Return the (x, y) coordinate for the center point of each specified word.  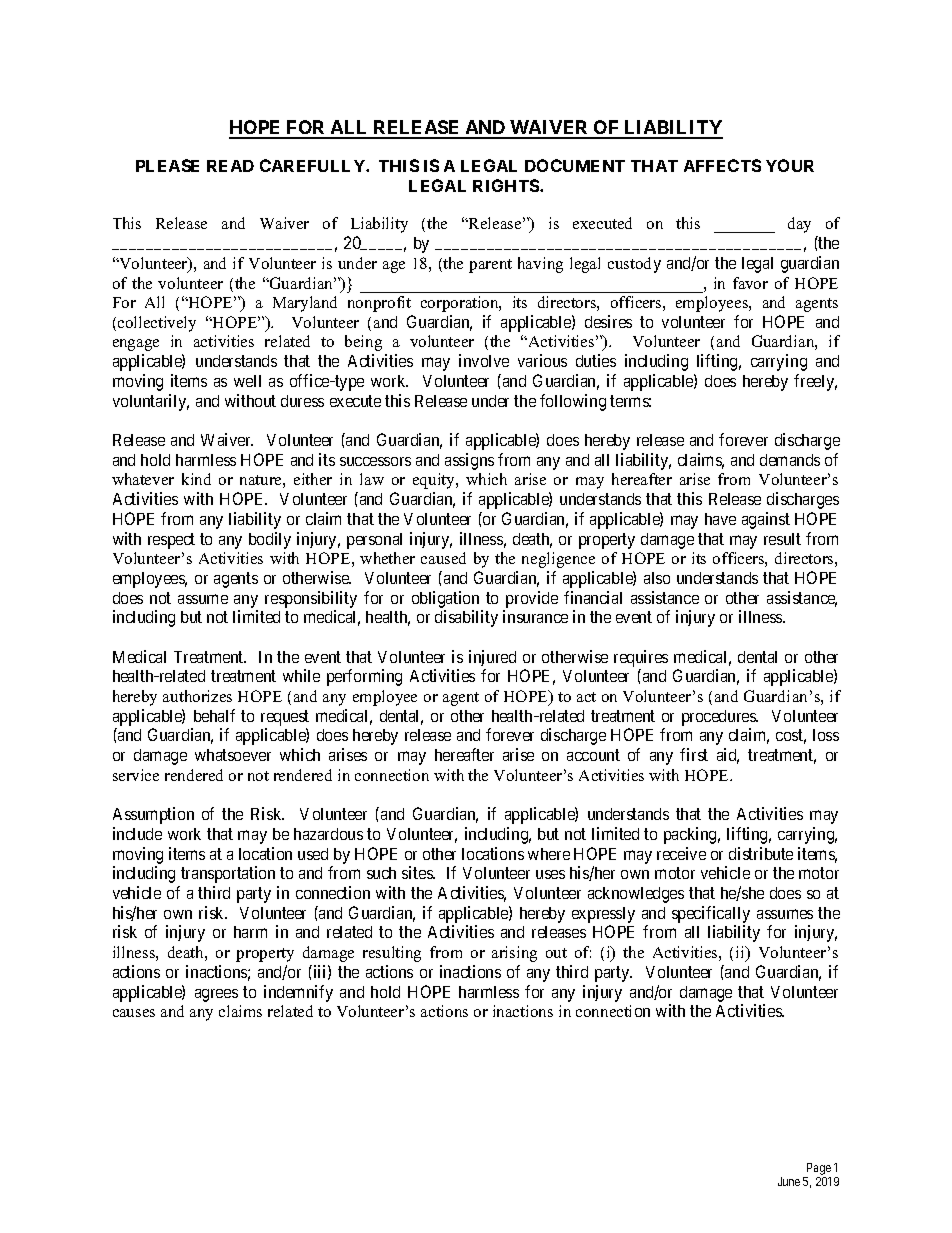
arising (514, 954)
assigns (469, 461)
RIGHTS (507, 185)
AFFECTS (722, 165)
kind (196, 479)
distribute (761, 853)
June (789, 1181)
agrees (216, 995)
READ (230, 166)
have (720, 519)
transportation (228, 874)
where (549, 854)
